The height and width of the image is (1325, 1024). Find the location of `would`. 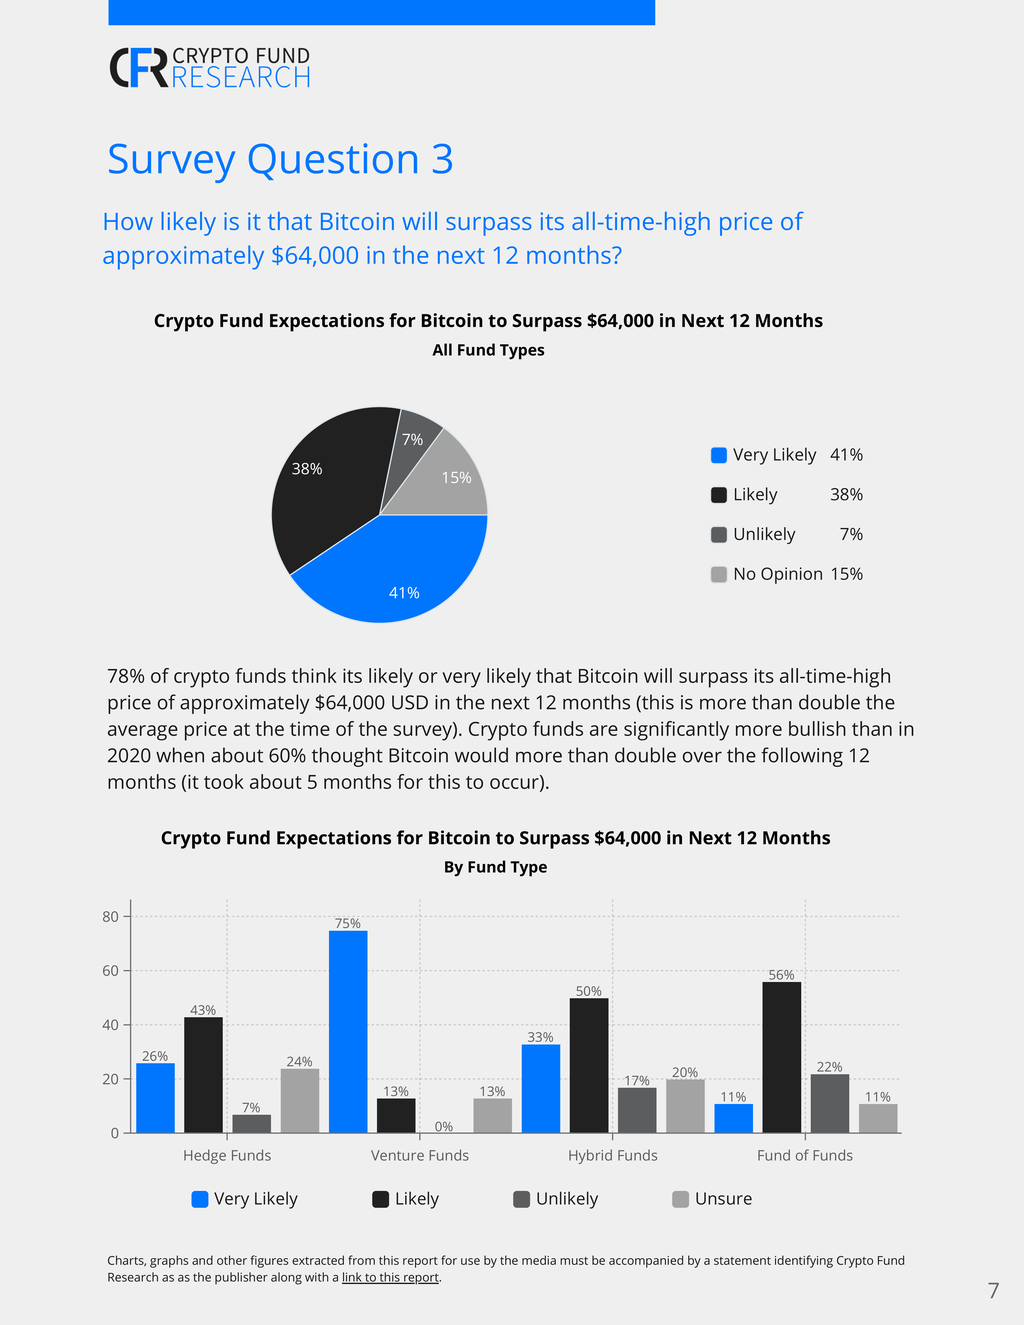

would is located at coordinates (481, 755).
